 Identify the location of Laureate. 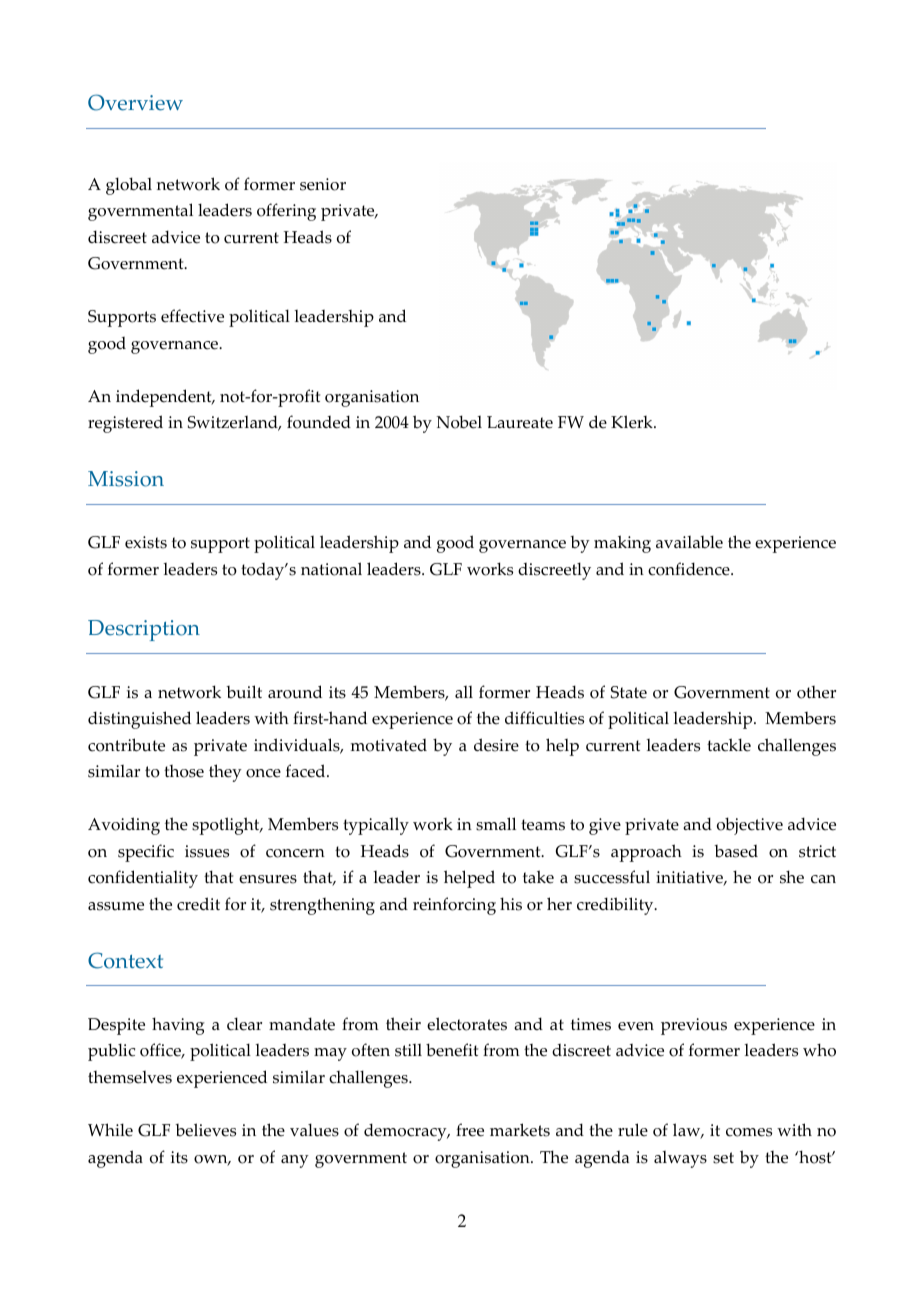
(520, 422).
